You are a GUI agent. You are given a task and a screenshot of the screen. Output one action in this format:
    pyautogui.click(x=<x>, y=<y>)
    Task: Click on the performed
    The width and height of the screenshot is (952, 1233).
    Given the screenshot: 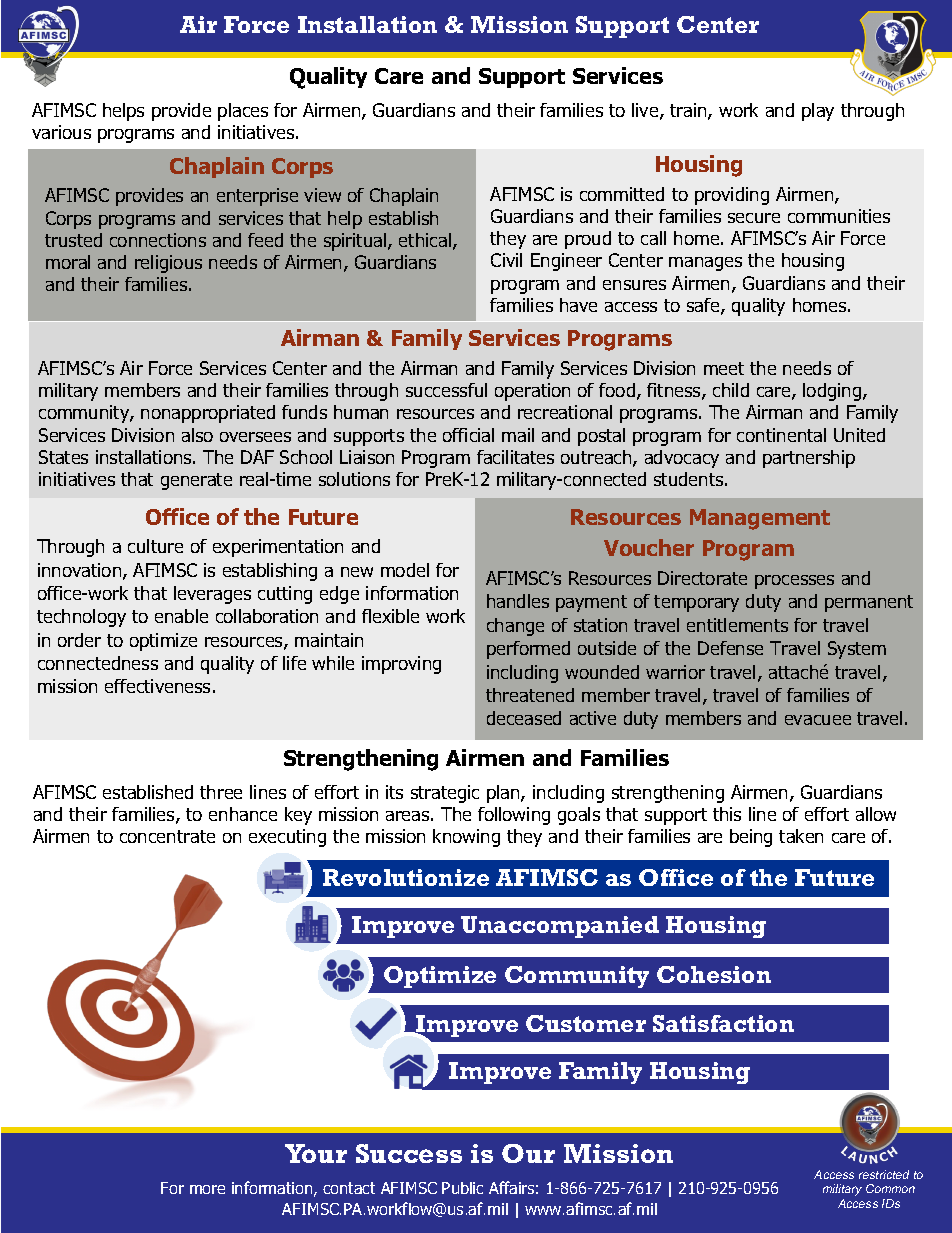 What is the action you would take?
    pyautogui.click(x=528, y=650)
